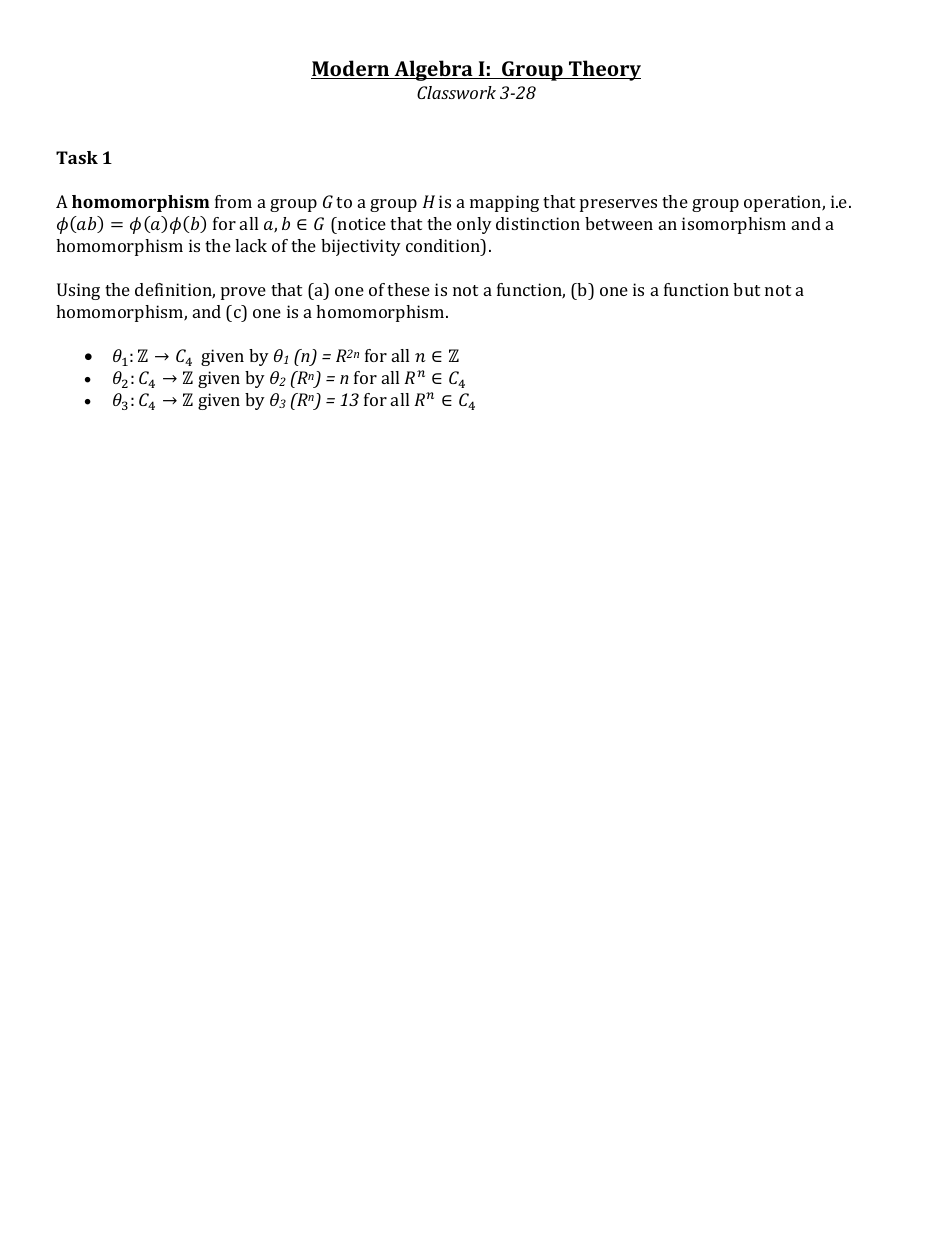 The width and height of the screenshot is (952, 1233). I want to click on notice, so click(361, 223).
